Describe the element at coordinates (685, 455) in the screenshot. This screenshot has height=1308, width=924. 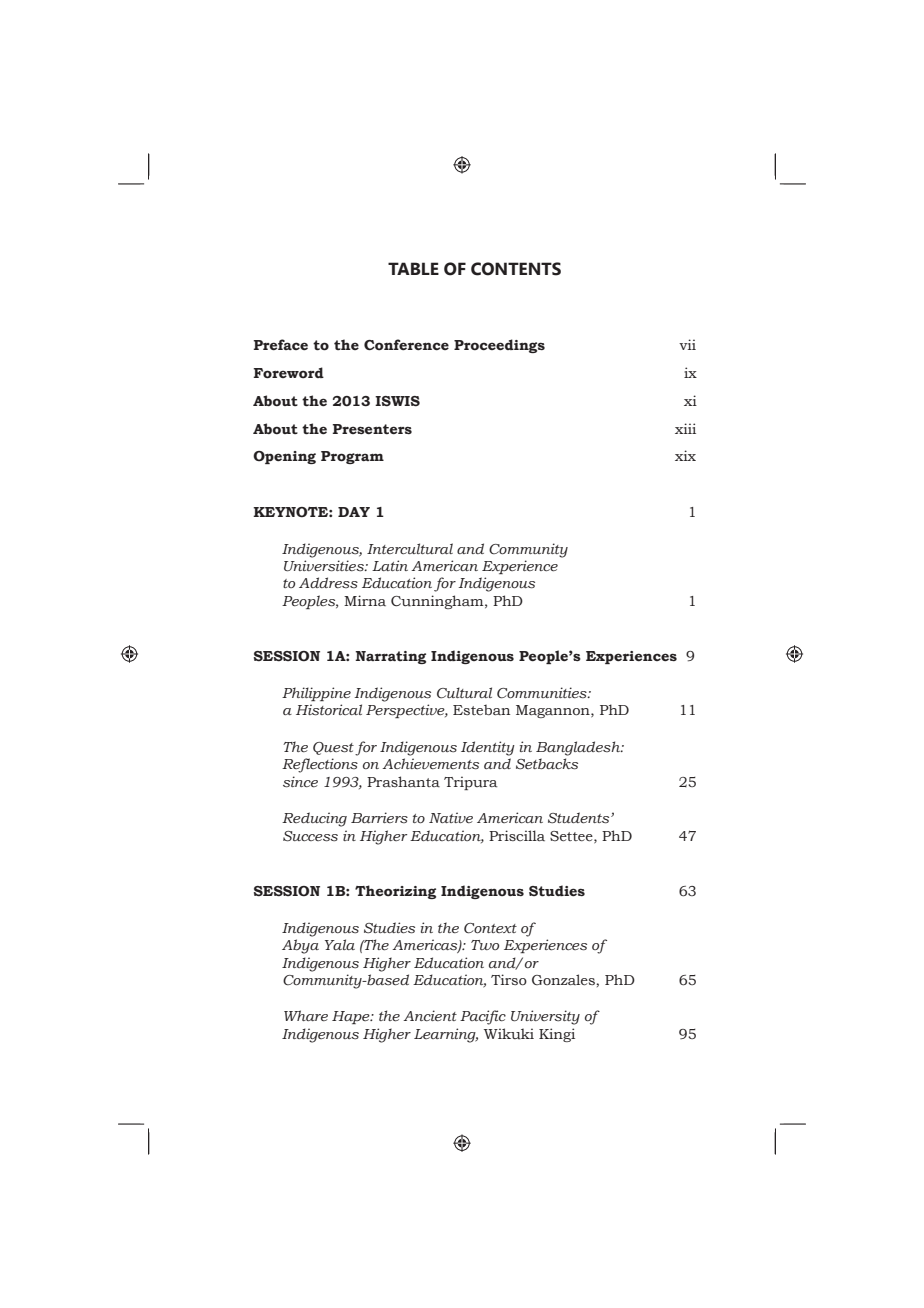
I see `xix` at that location.
